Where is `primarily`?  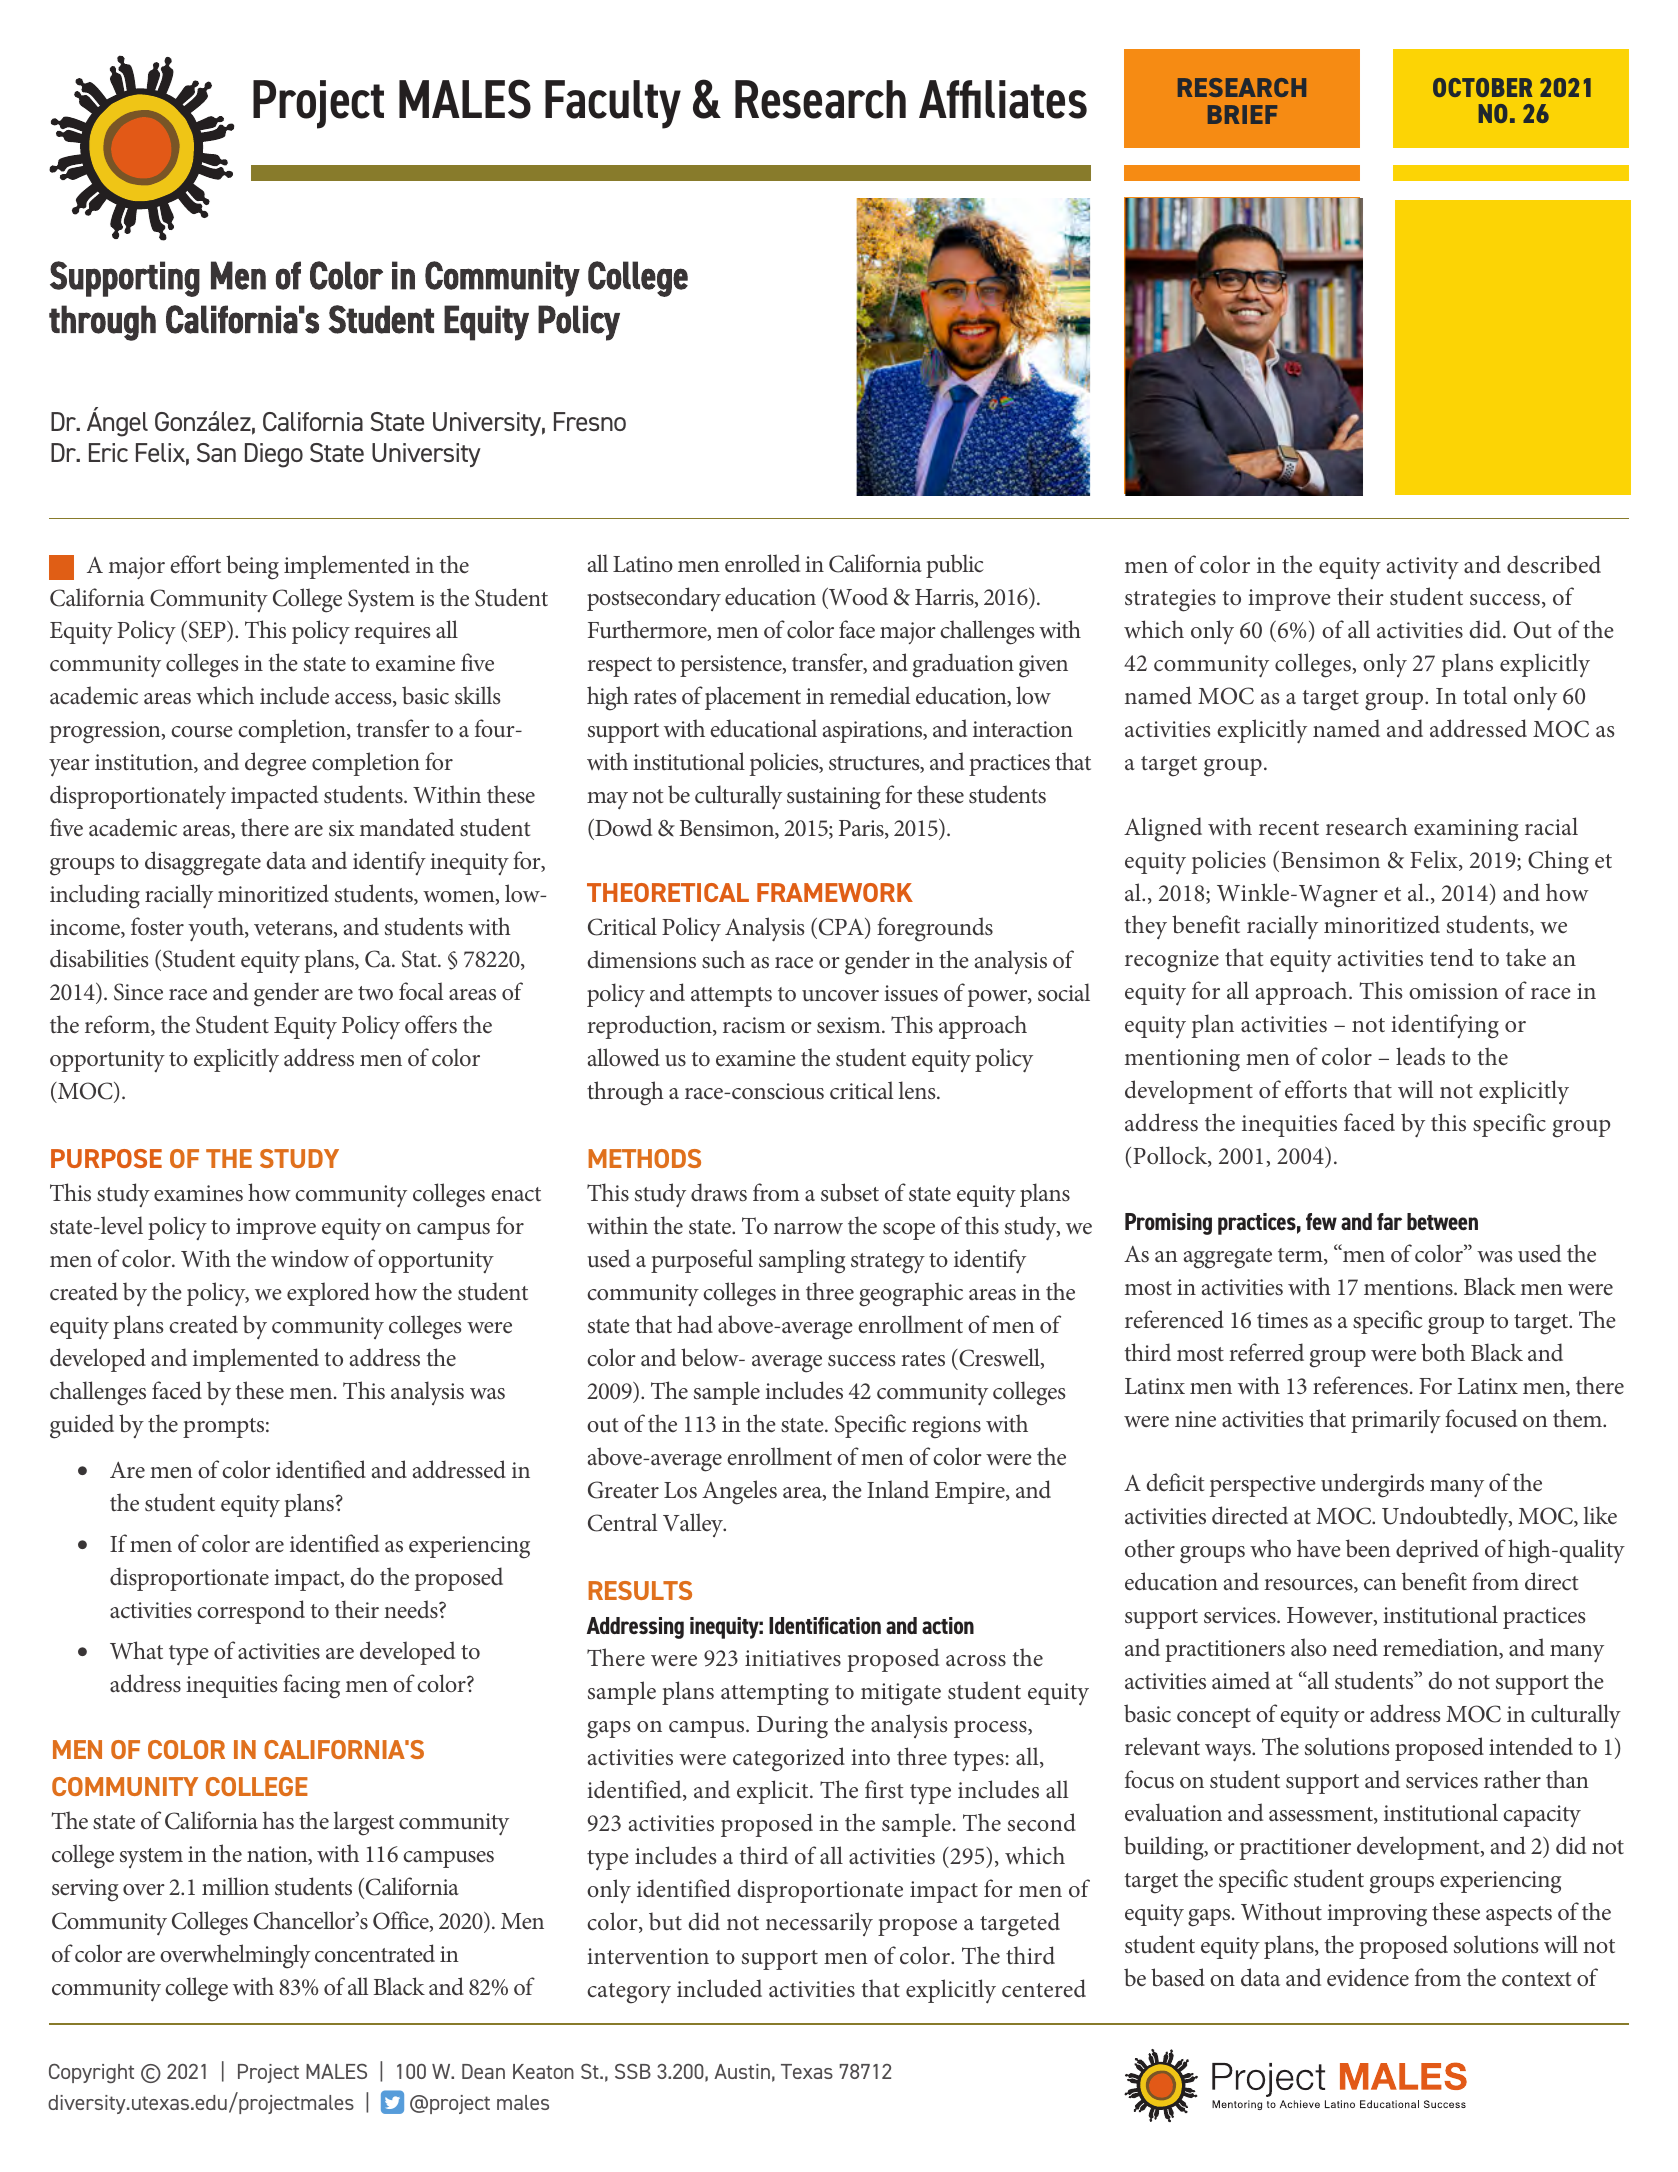 primarily is located at coordinates (1396, 1421).
